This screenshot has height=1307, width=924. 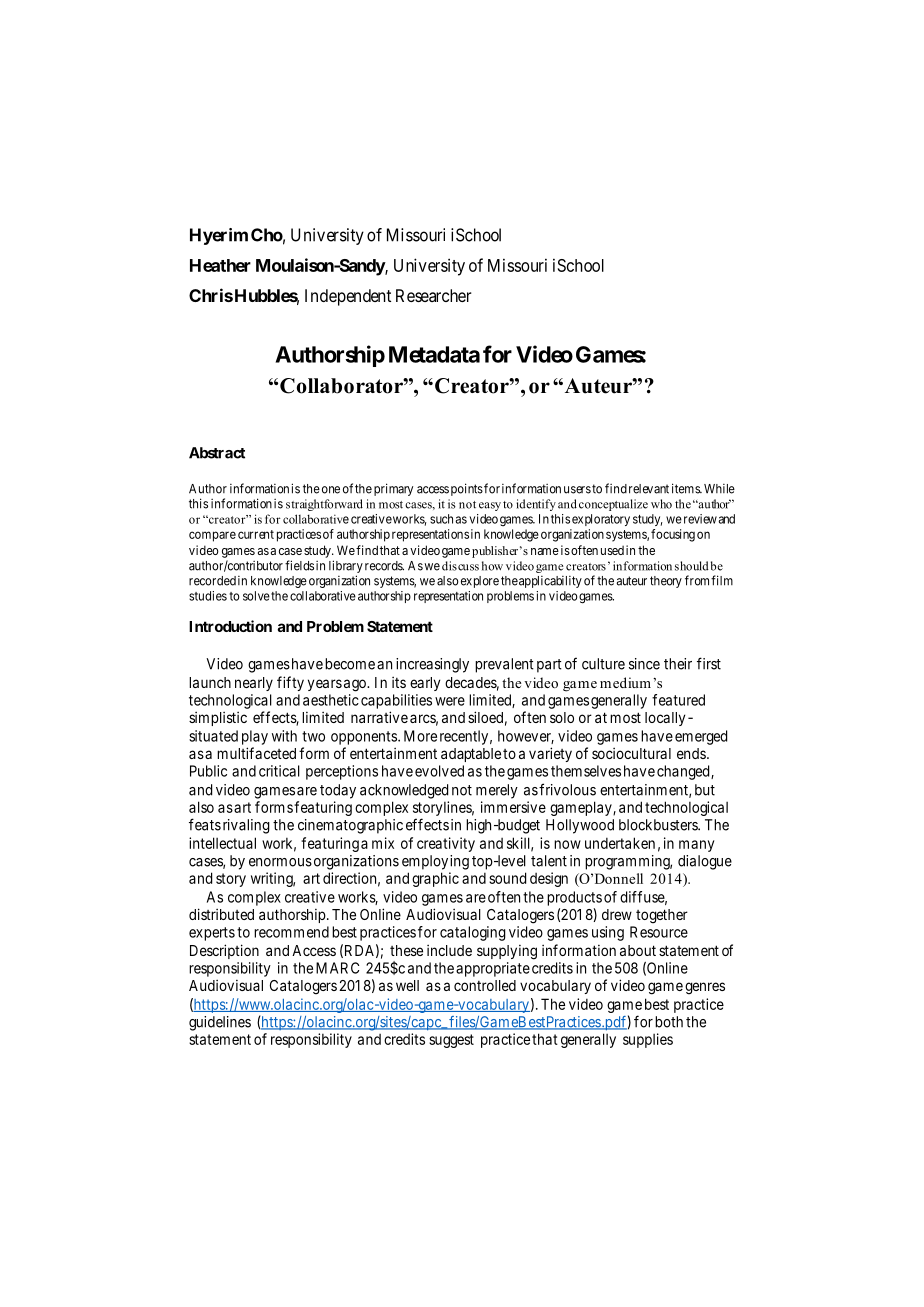 I want to click on fifty, so click(x=290, y=683).
